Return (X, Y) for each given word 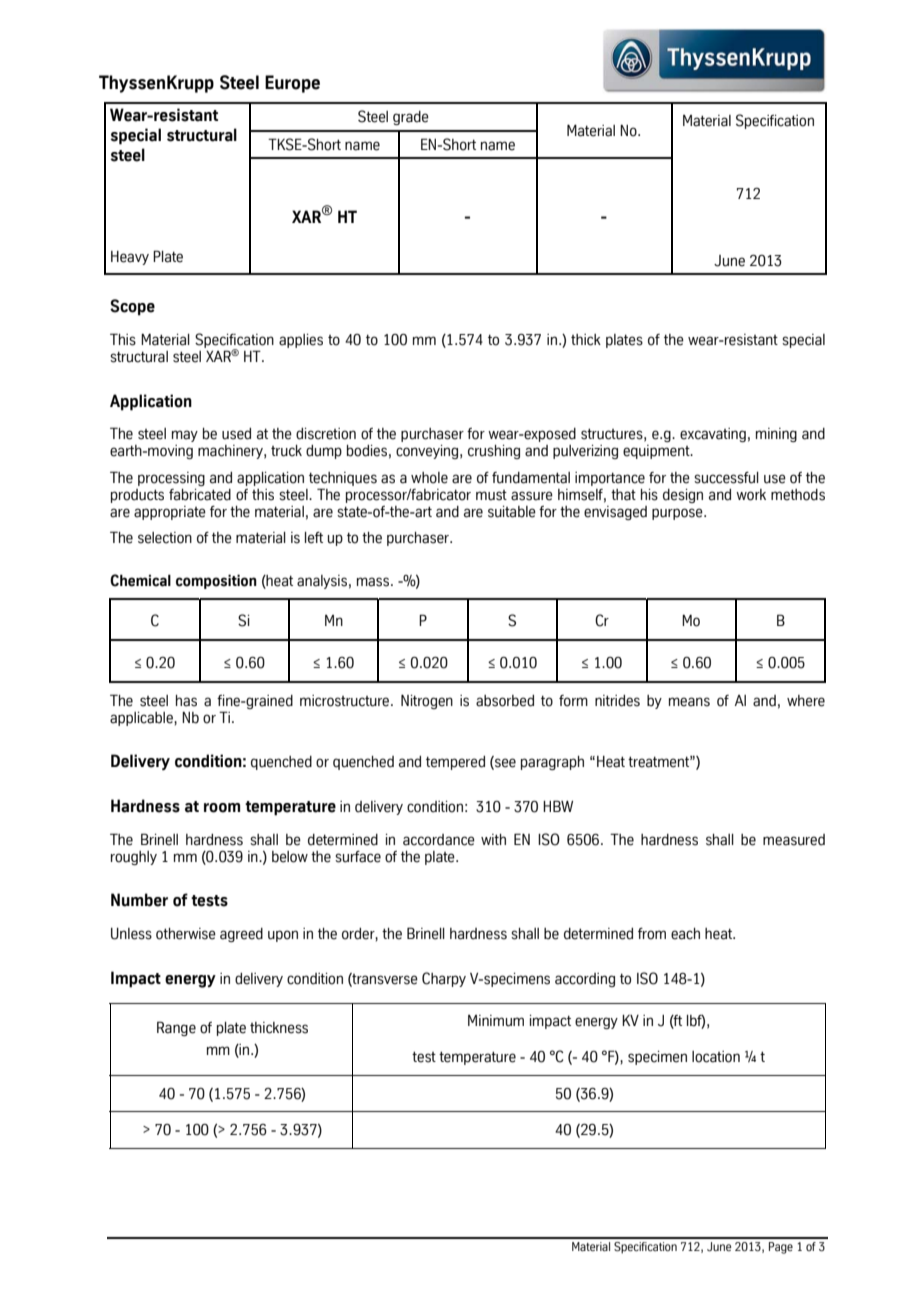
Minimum (496, 1021)
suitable (512, 512)
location (716, 1057)
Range (176, 1028)
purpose (678, 514)
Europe (292, 84)
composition (216, 581)
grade (411, 118)
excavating (713, 435)
